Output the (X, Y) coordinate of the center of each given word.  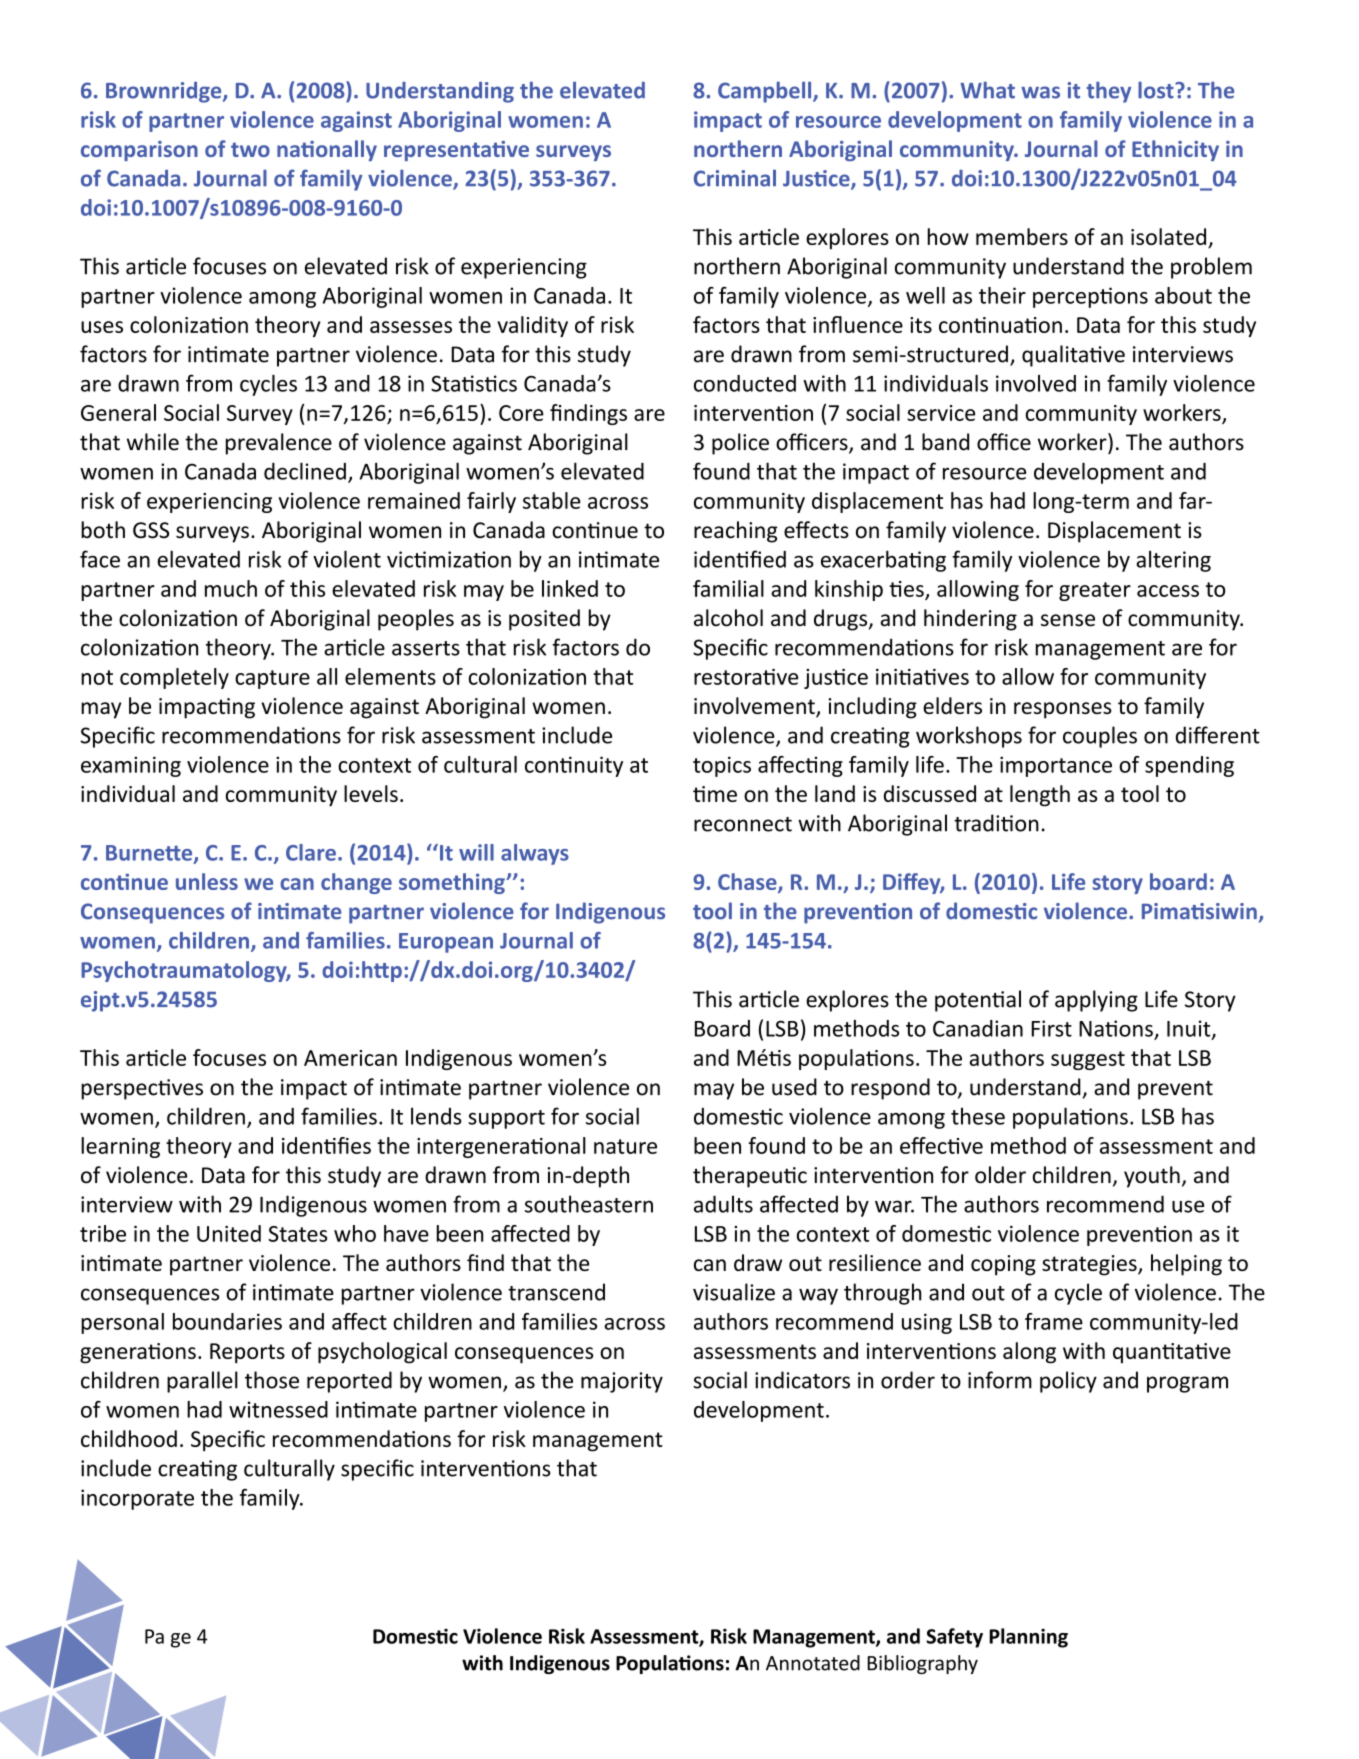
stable (552, 500)
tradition (996, 823)
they (1109, 92)
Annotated (813, 1663)
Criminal (735, 178)
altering (1173, 561)
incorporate (137, 1499)
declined (305, 471)
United (229, 1233)
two (250, 149)
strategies (1090, 1265)
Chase (748, 883)
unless (207, 881)
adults (723, 1204)
